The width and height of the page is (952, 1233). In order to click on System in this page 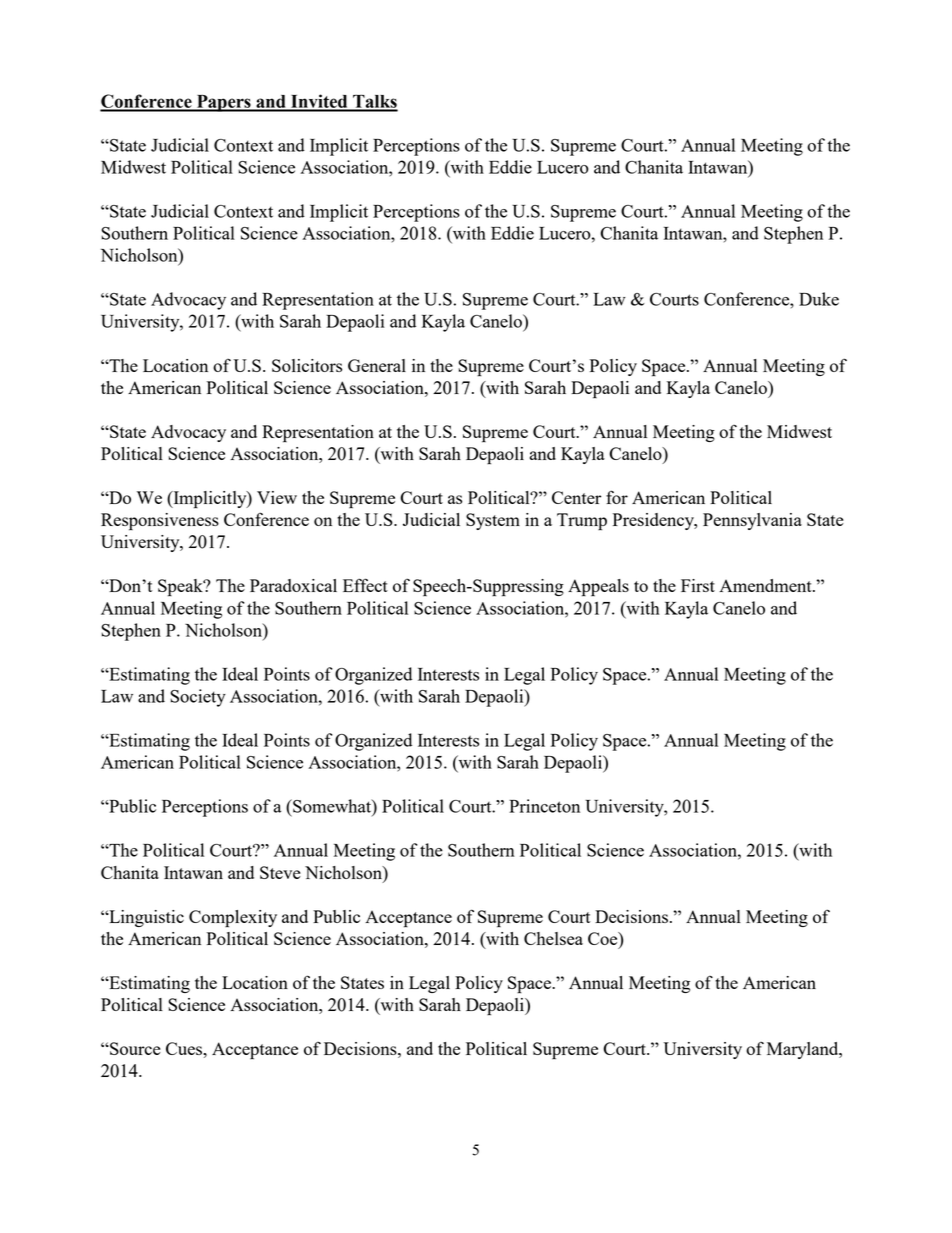, I will do `click(493, 521)`.
